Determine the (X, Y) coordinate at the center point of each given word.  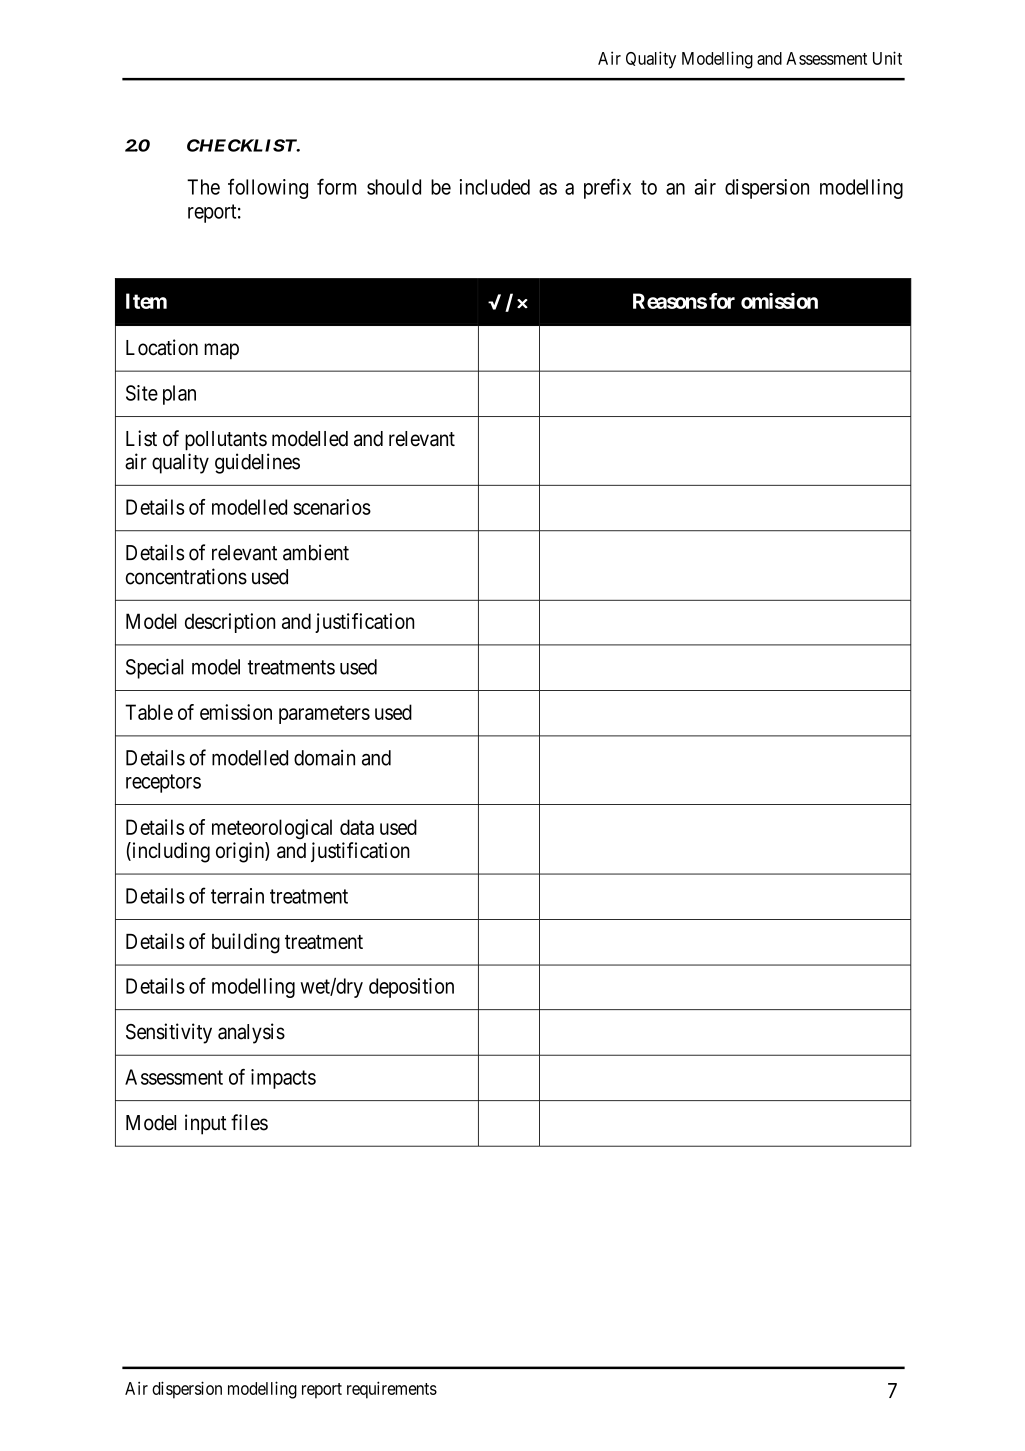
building (246, 943)
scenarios (332, 507)
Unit (887, 58)
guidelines (257, 463)
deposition (411, 988)
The (203, 187)
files (249, 1122)
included (495, 187)
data (357, 827)
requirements (392, 1390)
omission (779, 301)
